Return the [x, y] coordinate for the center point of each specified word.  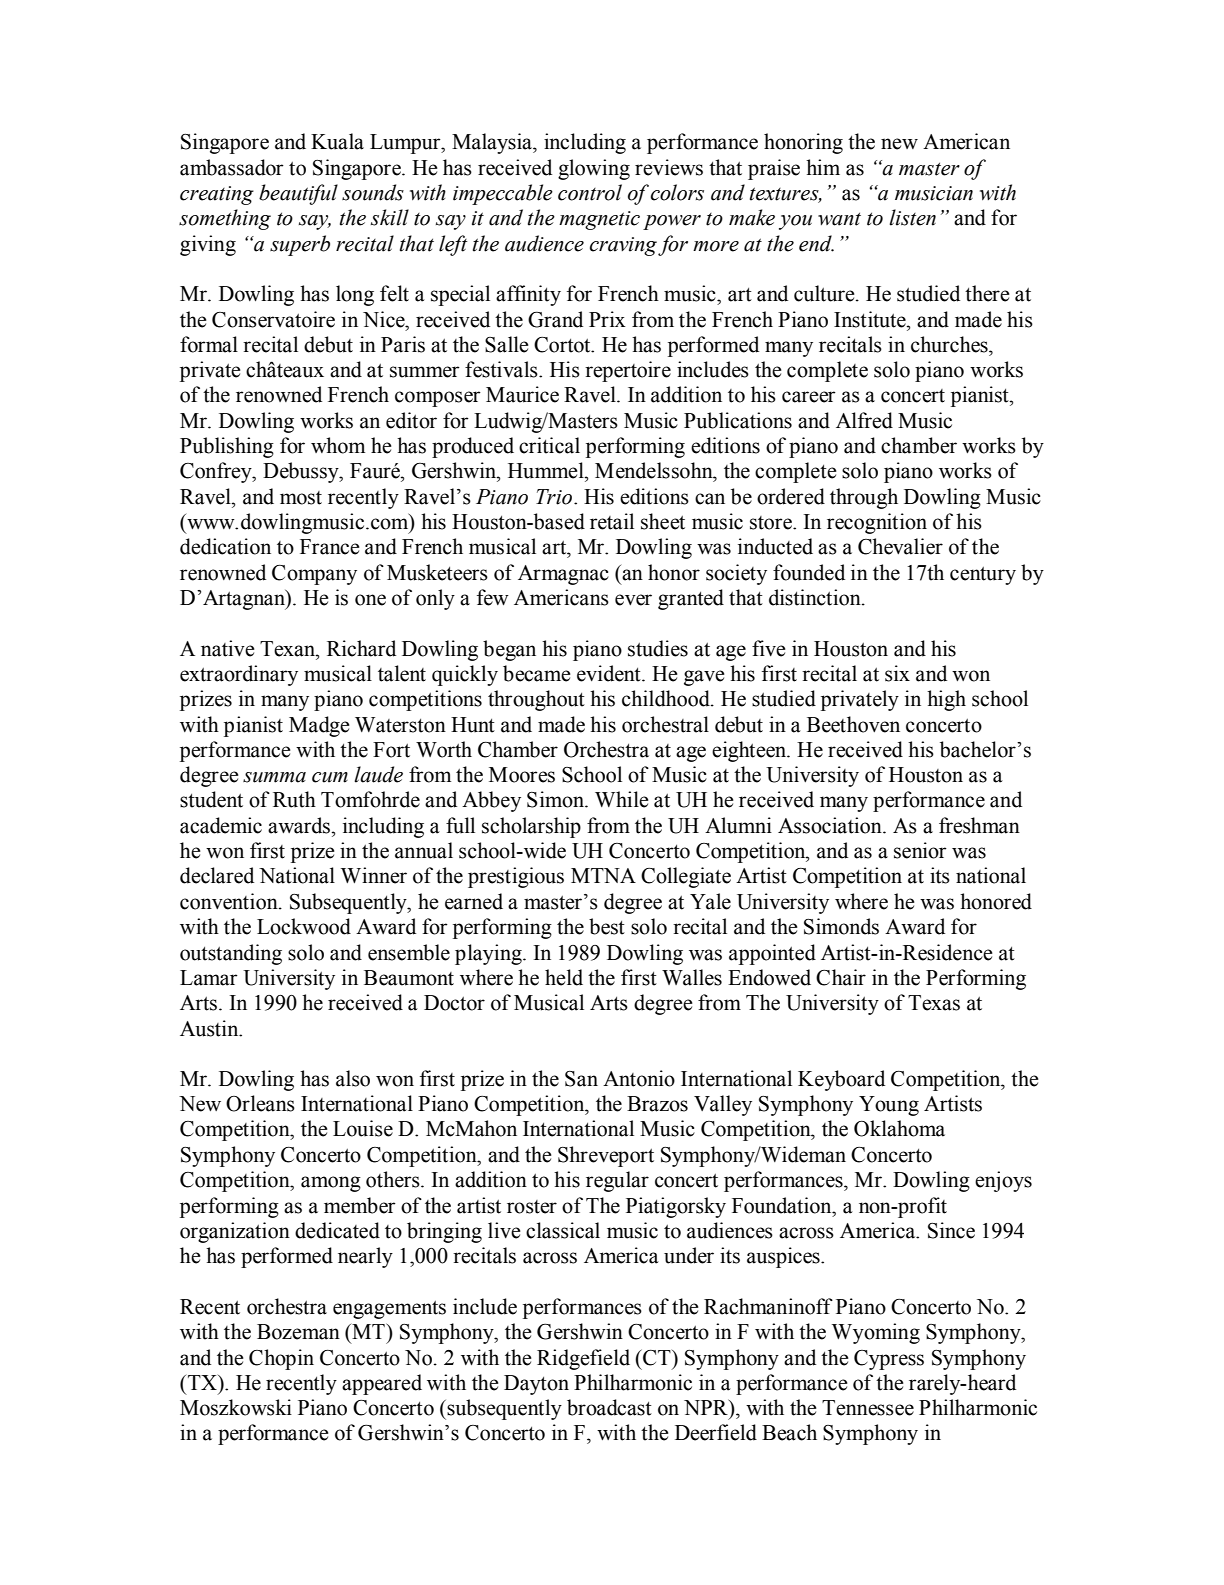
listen [912, 217]
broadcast [609, 1407]
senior [920, 850]
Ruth [294, 799]
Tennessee [868, 1408]
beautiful [298, 194]
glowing [594, 169]
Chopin [281, 1359]
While [622, 799]
